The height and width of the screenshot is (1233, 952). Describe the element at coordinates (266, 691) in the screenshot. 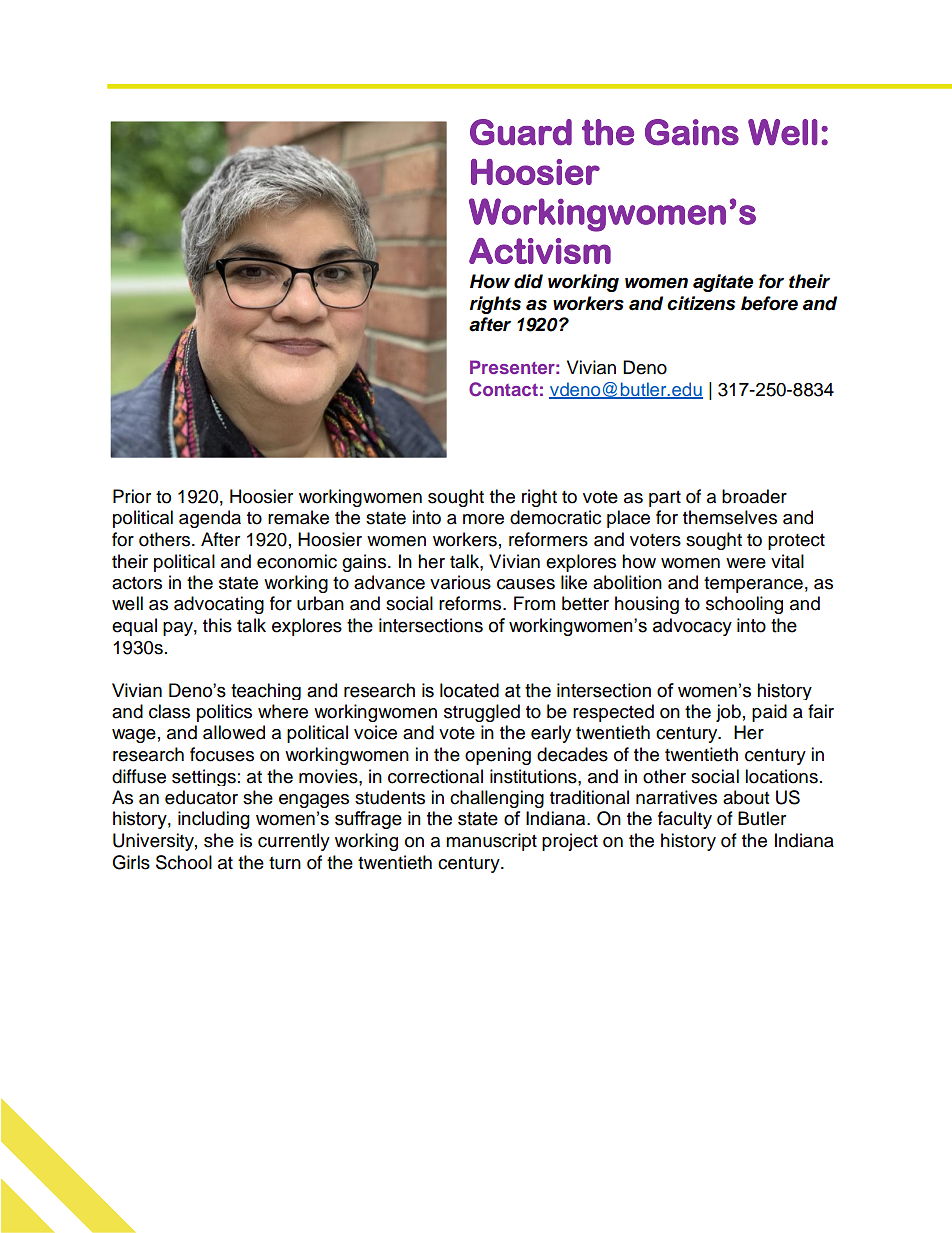

I see `teaching` at that location.
